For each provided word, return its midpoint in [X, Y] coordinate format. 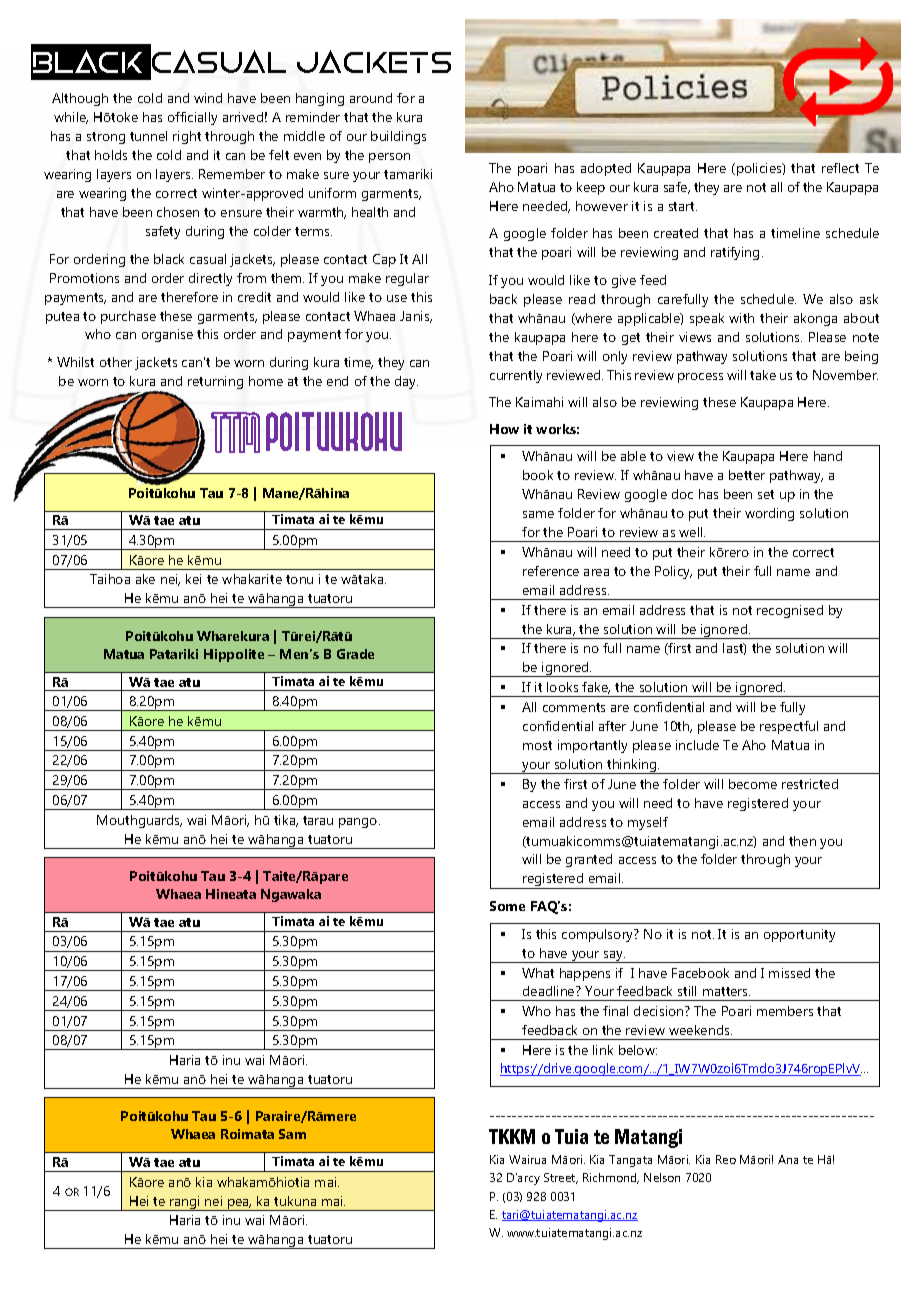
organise [167, 335]
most [537, 745]
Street [561, 1178]
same [538, 514]
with [741, 318]
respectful [789, 727]
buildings [398, 137]
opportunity [799, 935]
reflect [840, 168]
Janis [416, 317]
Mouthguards [139, 821]
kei [193, 579]
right [187, 137]
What [538, 973]
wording [769, 514]
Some [507, 906]
